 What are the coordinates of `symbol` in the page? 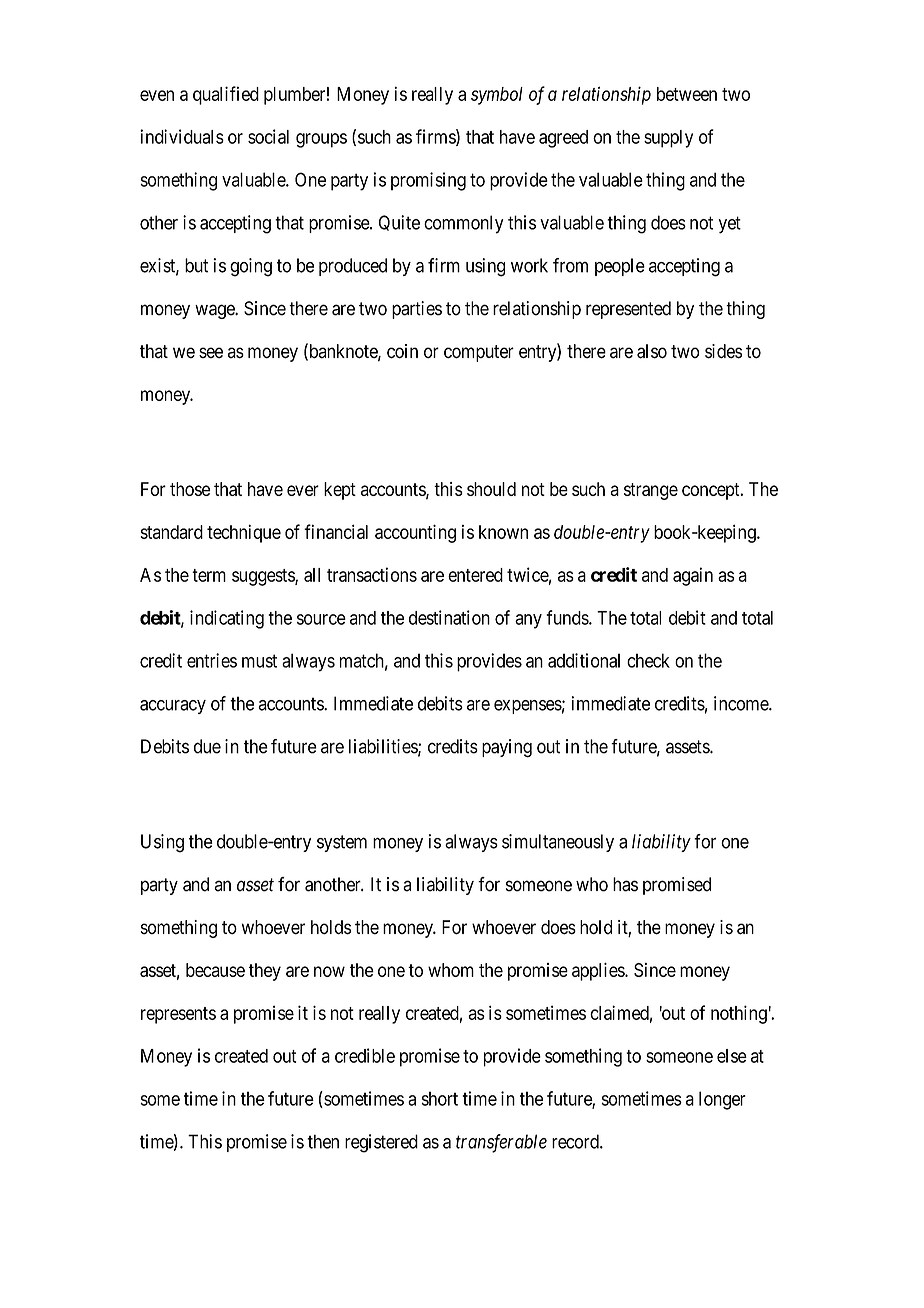 It's located at (497, 96).
